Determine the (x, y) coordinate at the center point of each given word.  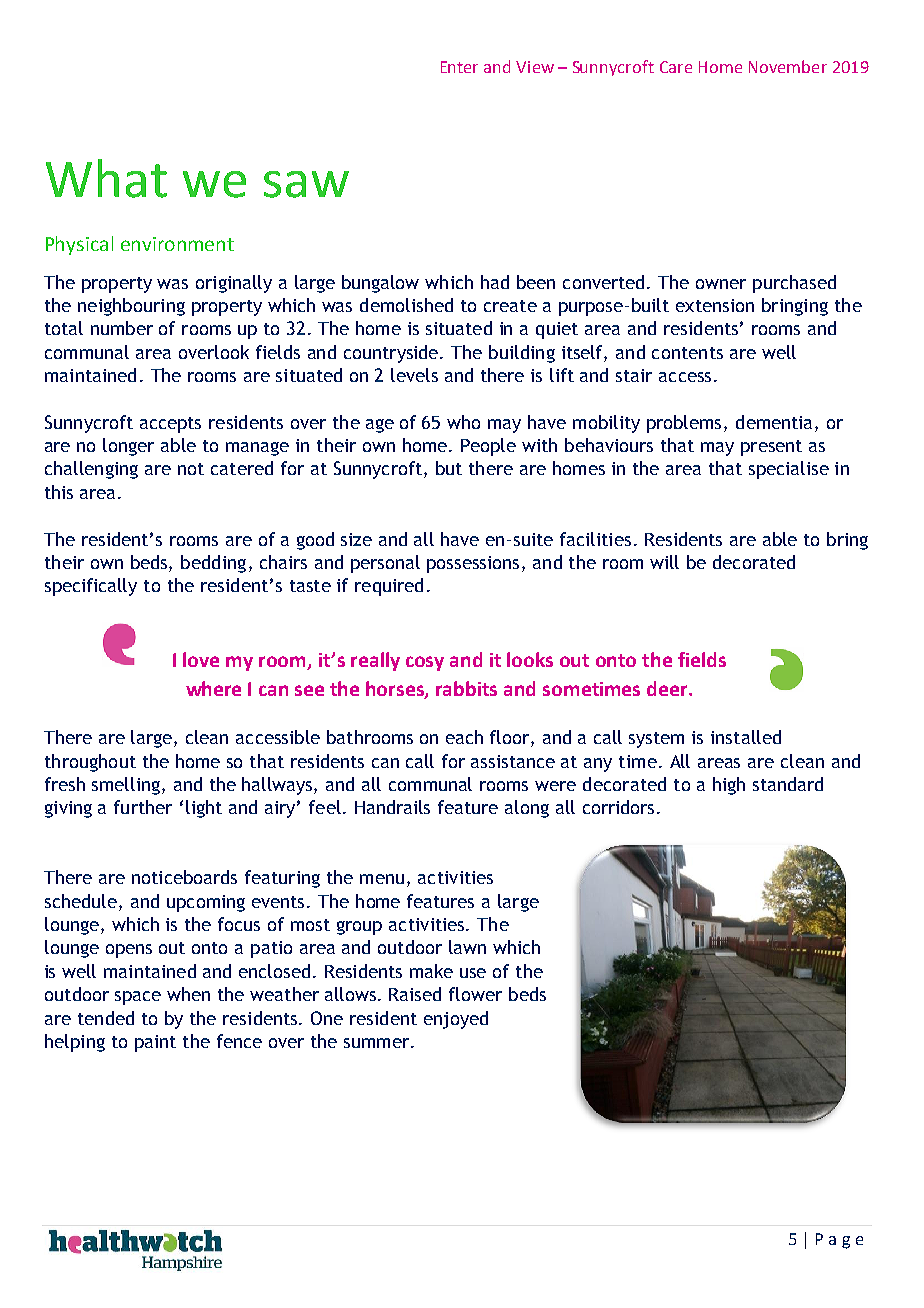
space (138, 998)
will (664, 562)
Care (676, 67)
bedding (213, 564)
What (106, 178)
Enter (459, 67)
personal (385, 564)
